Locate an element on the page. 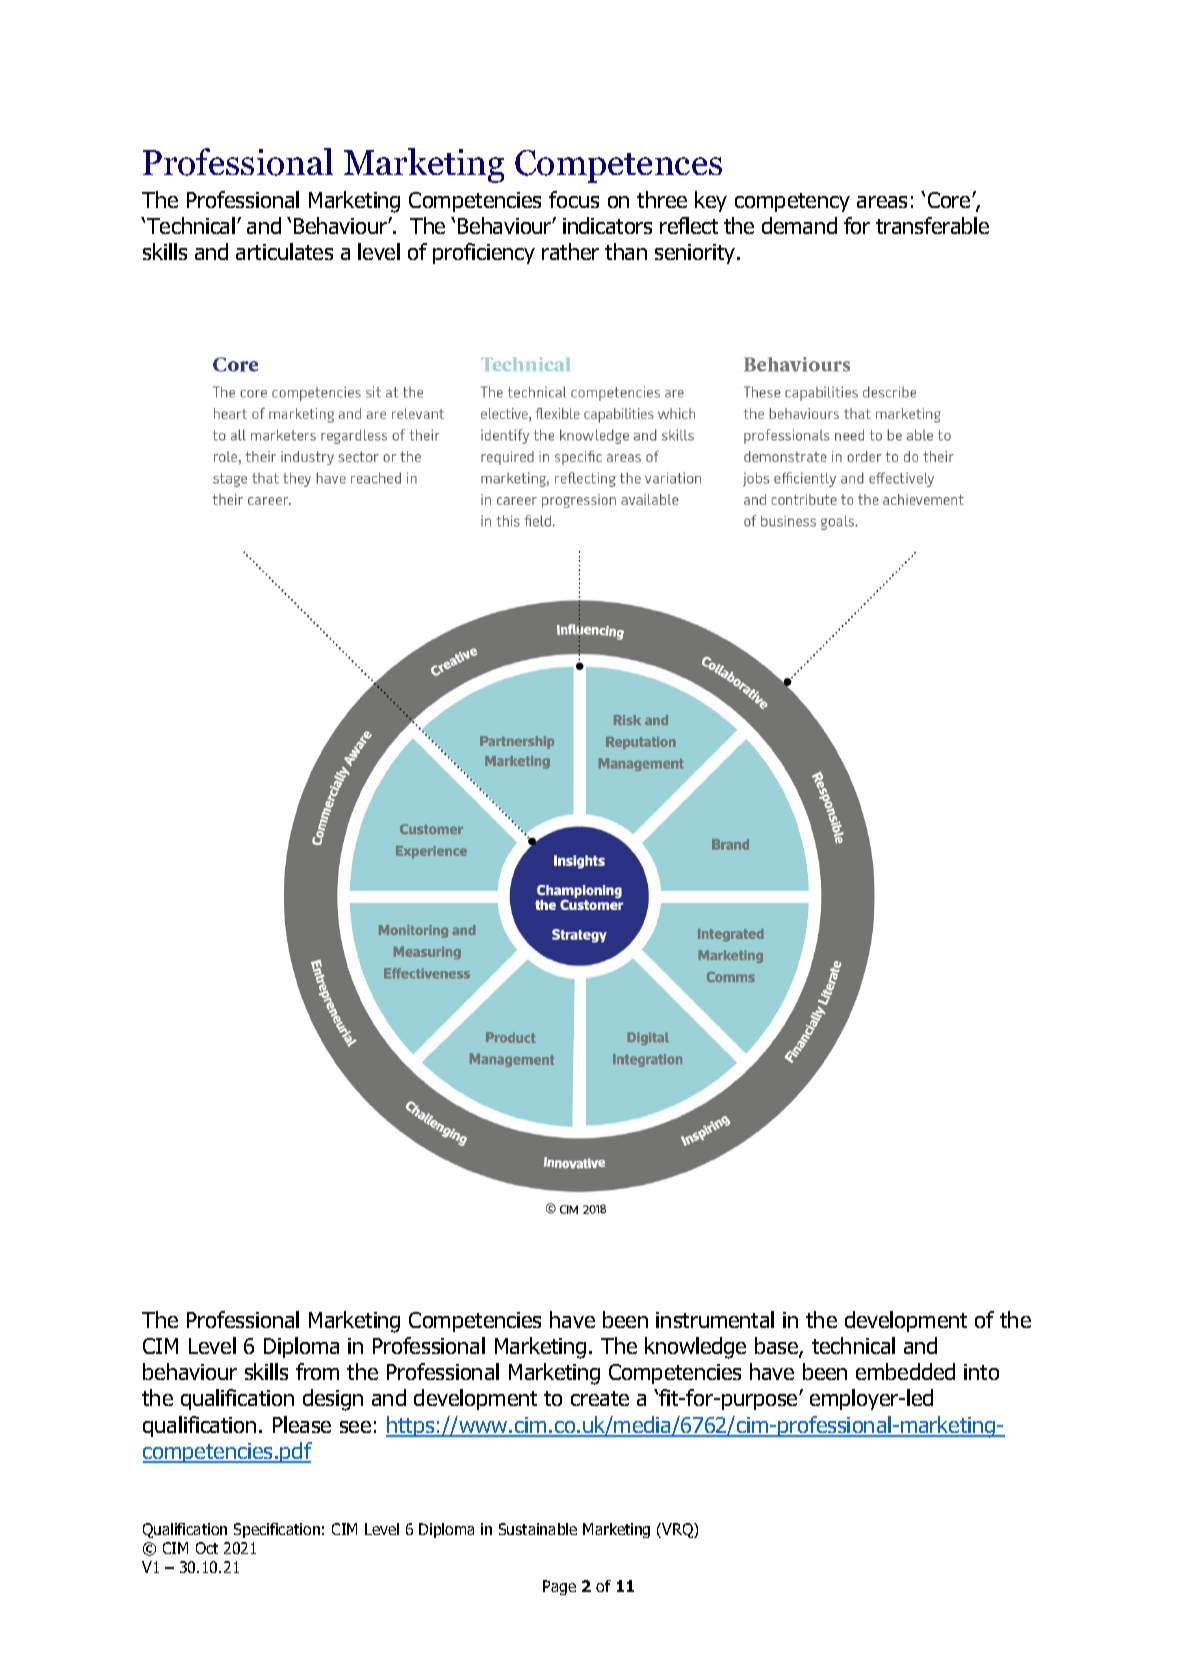 The height and width of the page is (1666, 1178). embedded is located at coordinates (905, 1371).
